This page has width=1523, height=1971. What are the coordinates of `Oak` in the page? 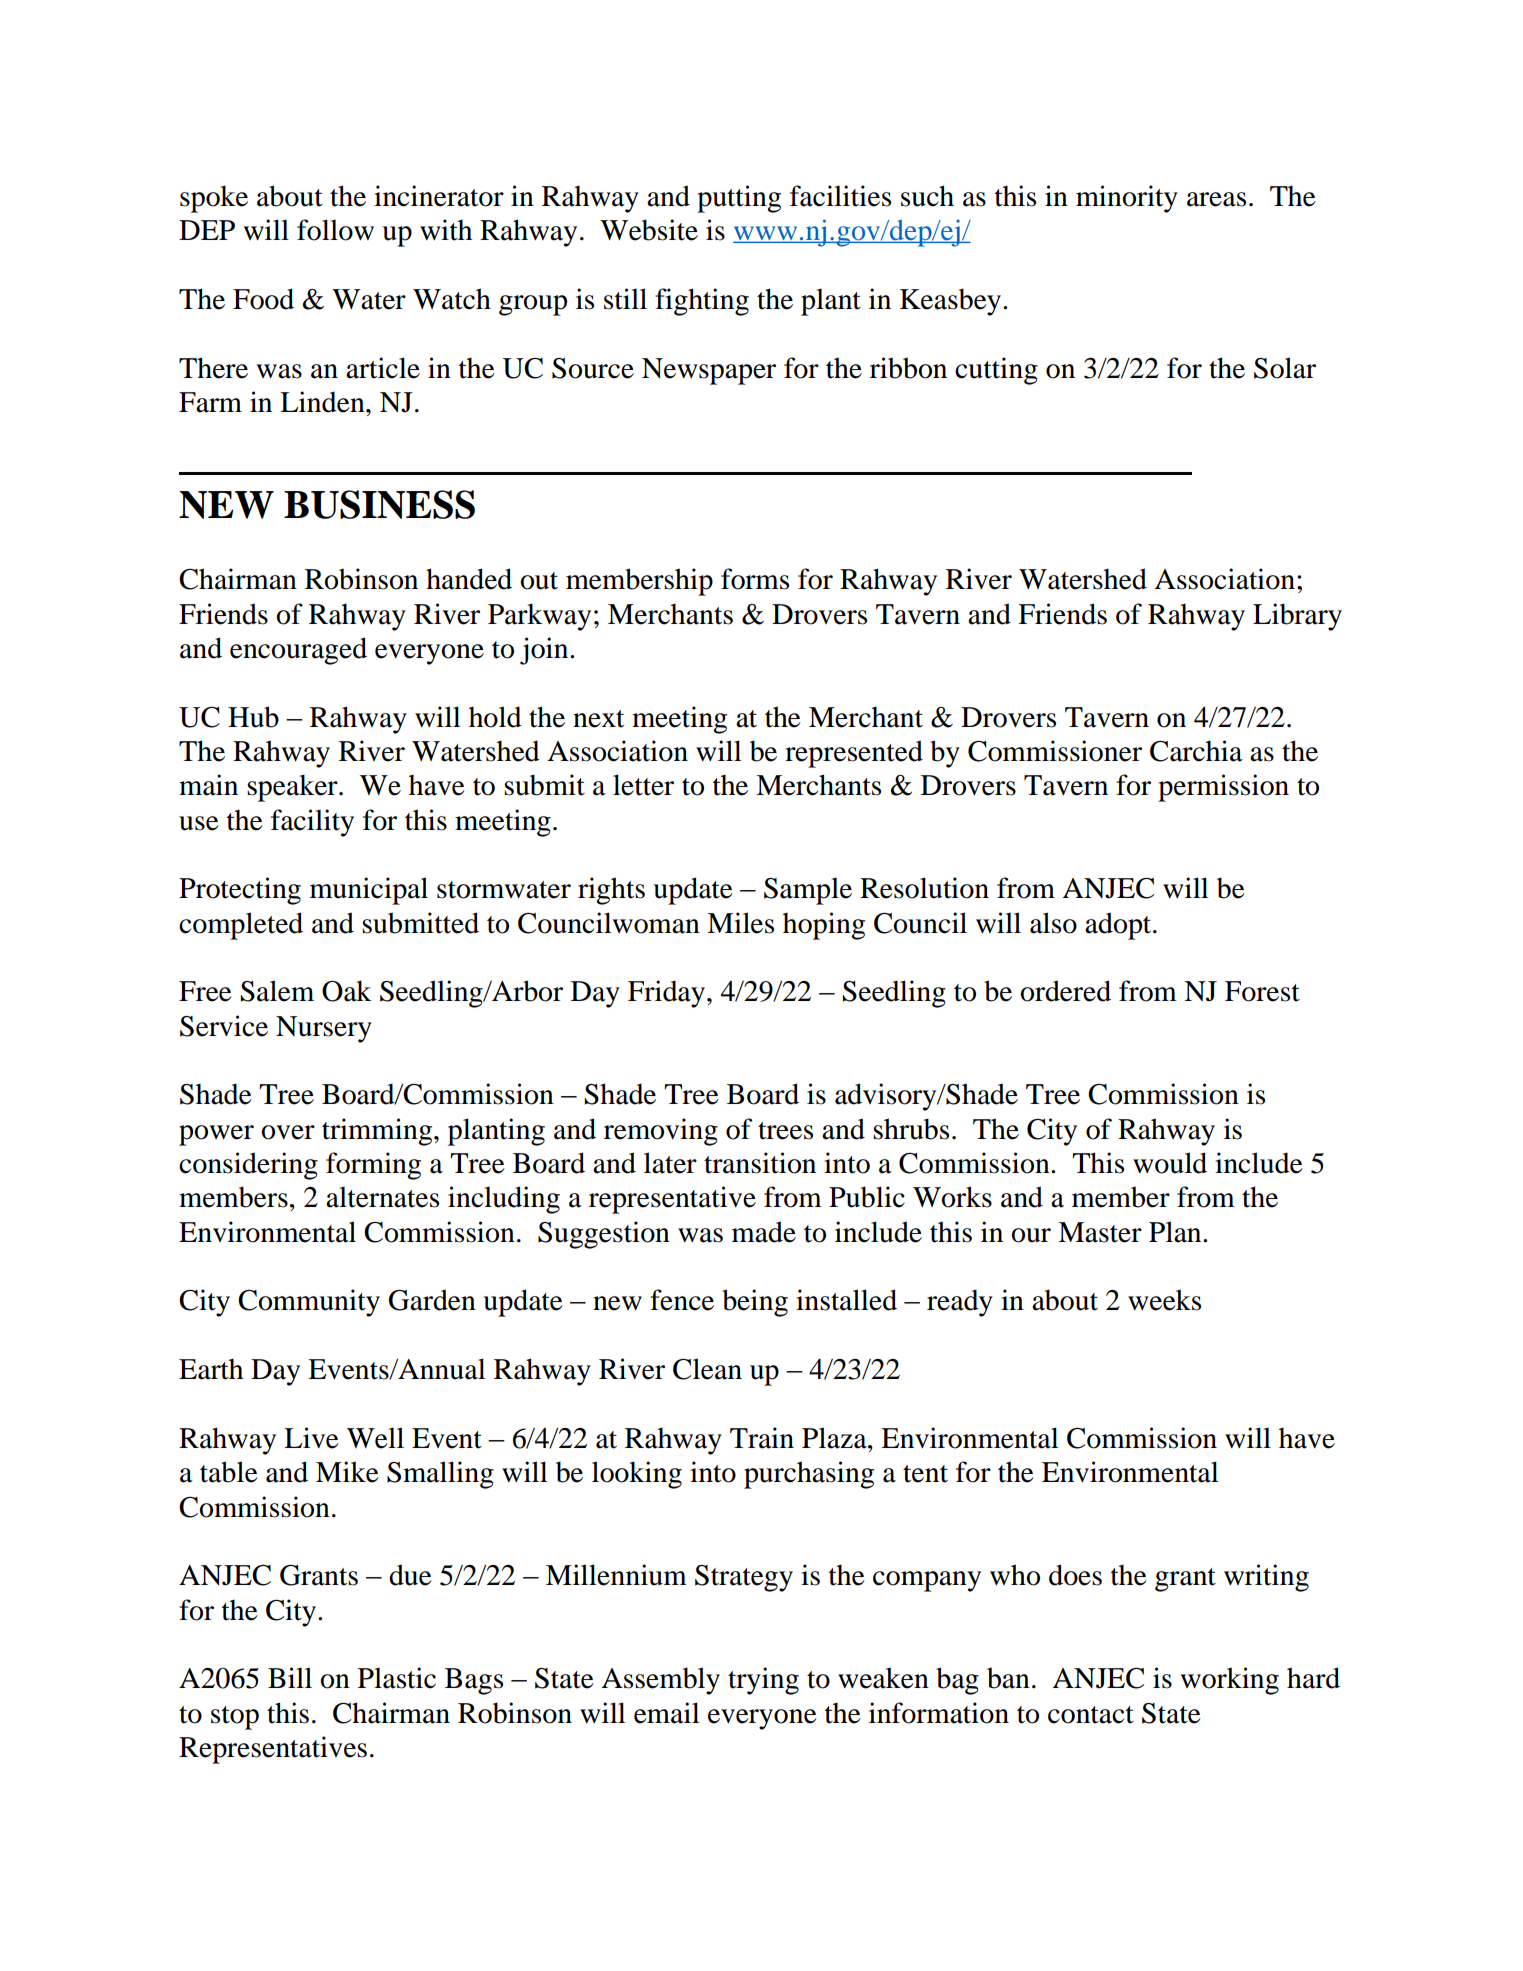 It's located at (347, 991).
